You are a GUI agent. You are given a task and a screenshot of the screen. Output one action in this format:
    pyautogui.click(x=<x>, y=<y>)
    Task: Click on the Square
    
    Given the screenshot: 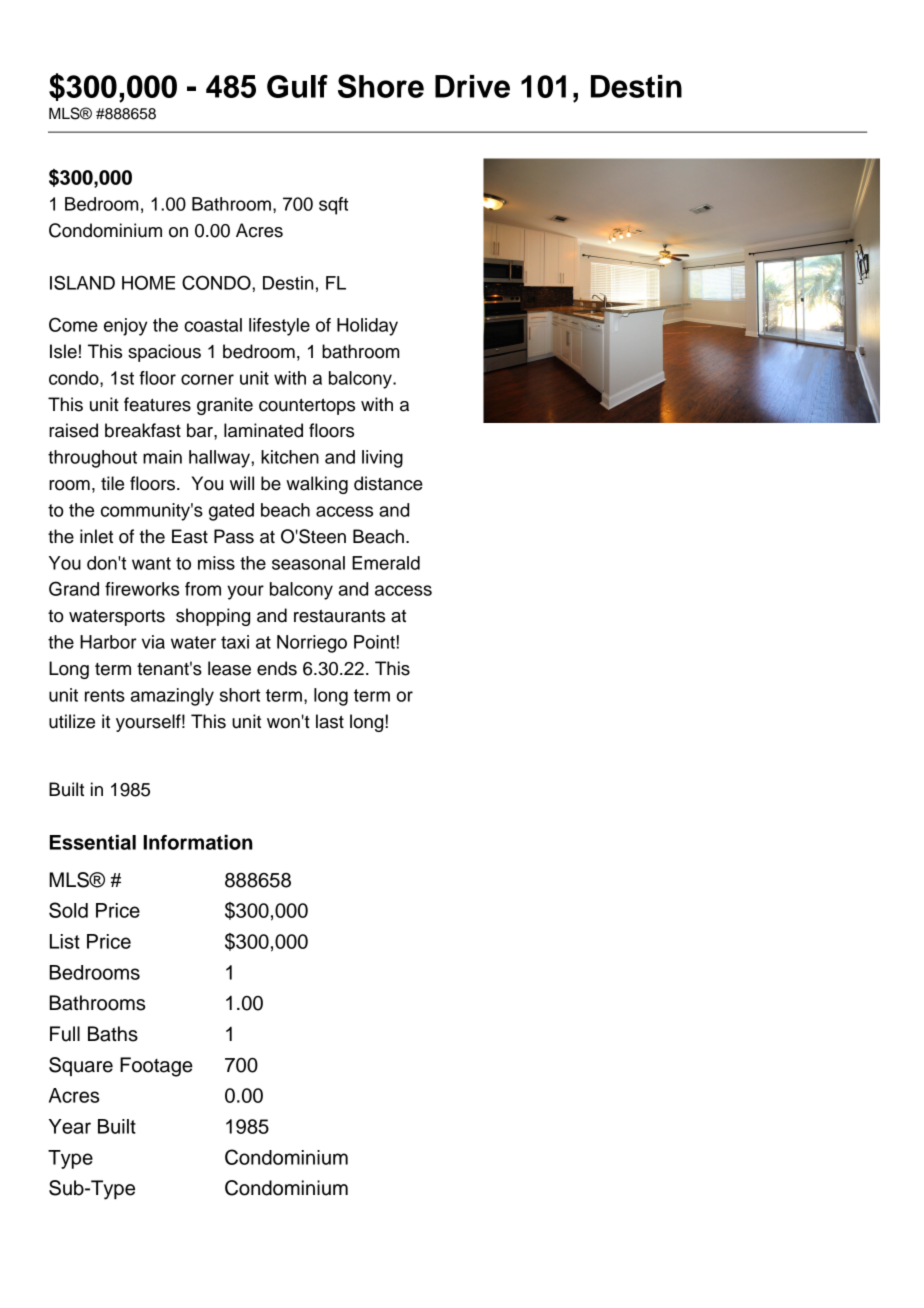 What is the action you would take?
    pyautogui.click(x=81, y=1066)
